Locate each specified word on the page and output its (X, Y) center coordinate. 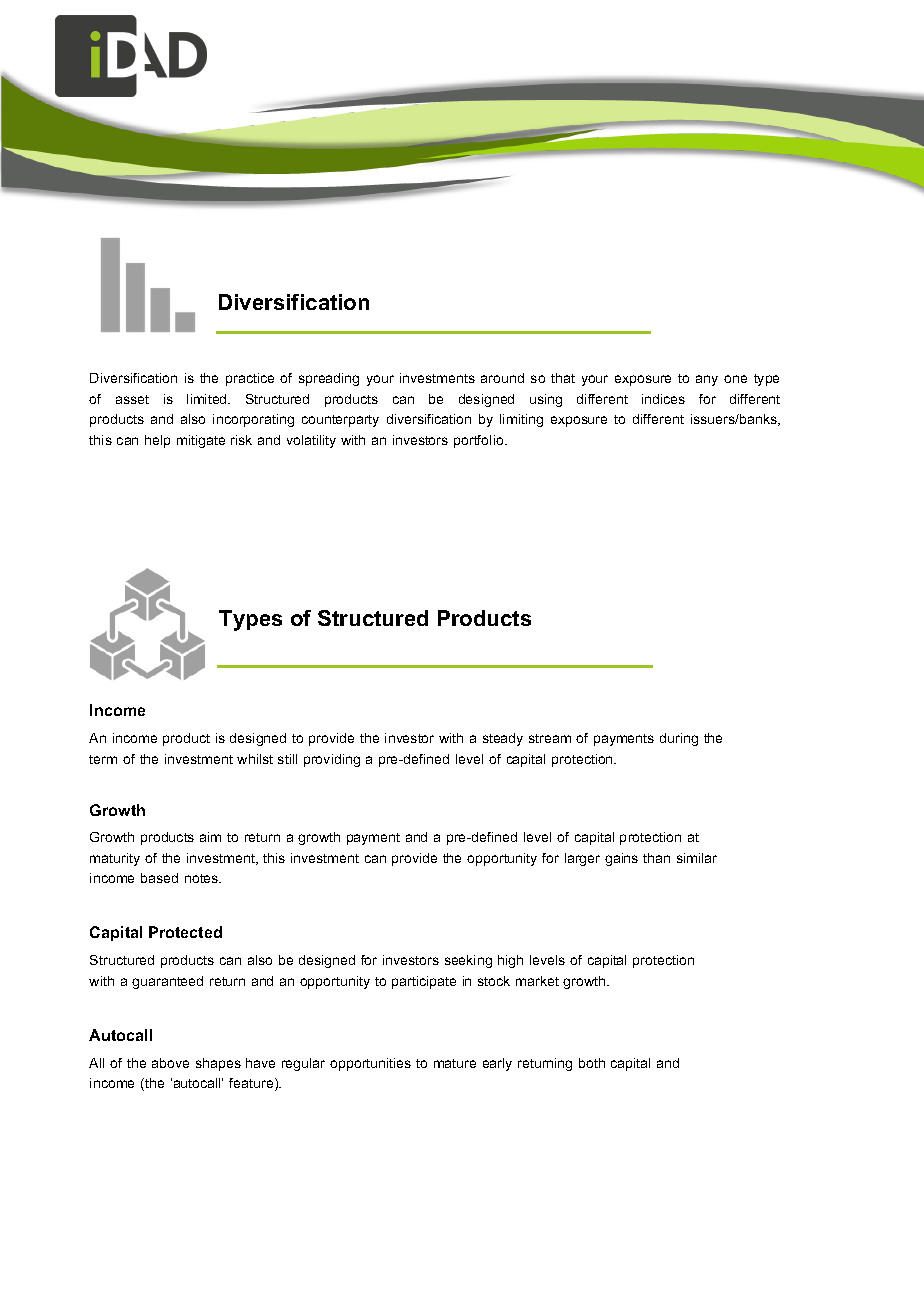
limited (208, 399)
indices (663, 399)
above (170, 1063)
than (656, 858)
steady (503, 739)
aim (210, 837)
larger (582, 859)
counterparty (340, 421)
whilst (255, 759)
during (679, 739)
